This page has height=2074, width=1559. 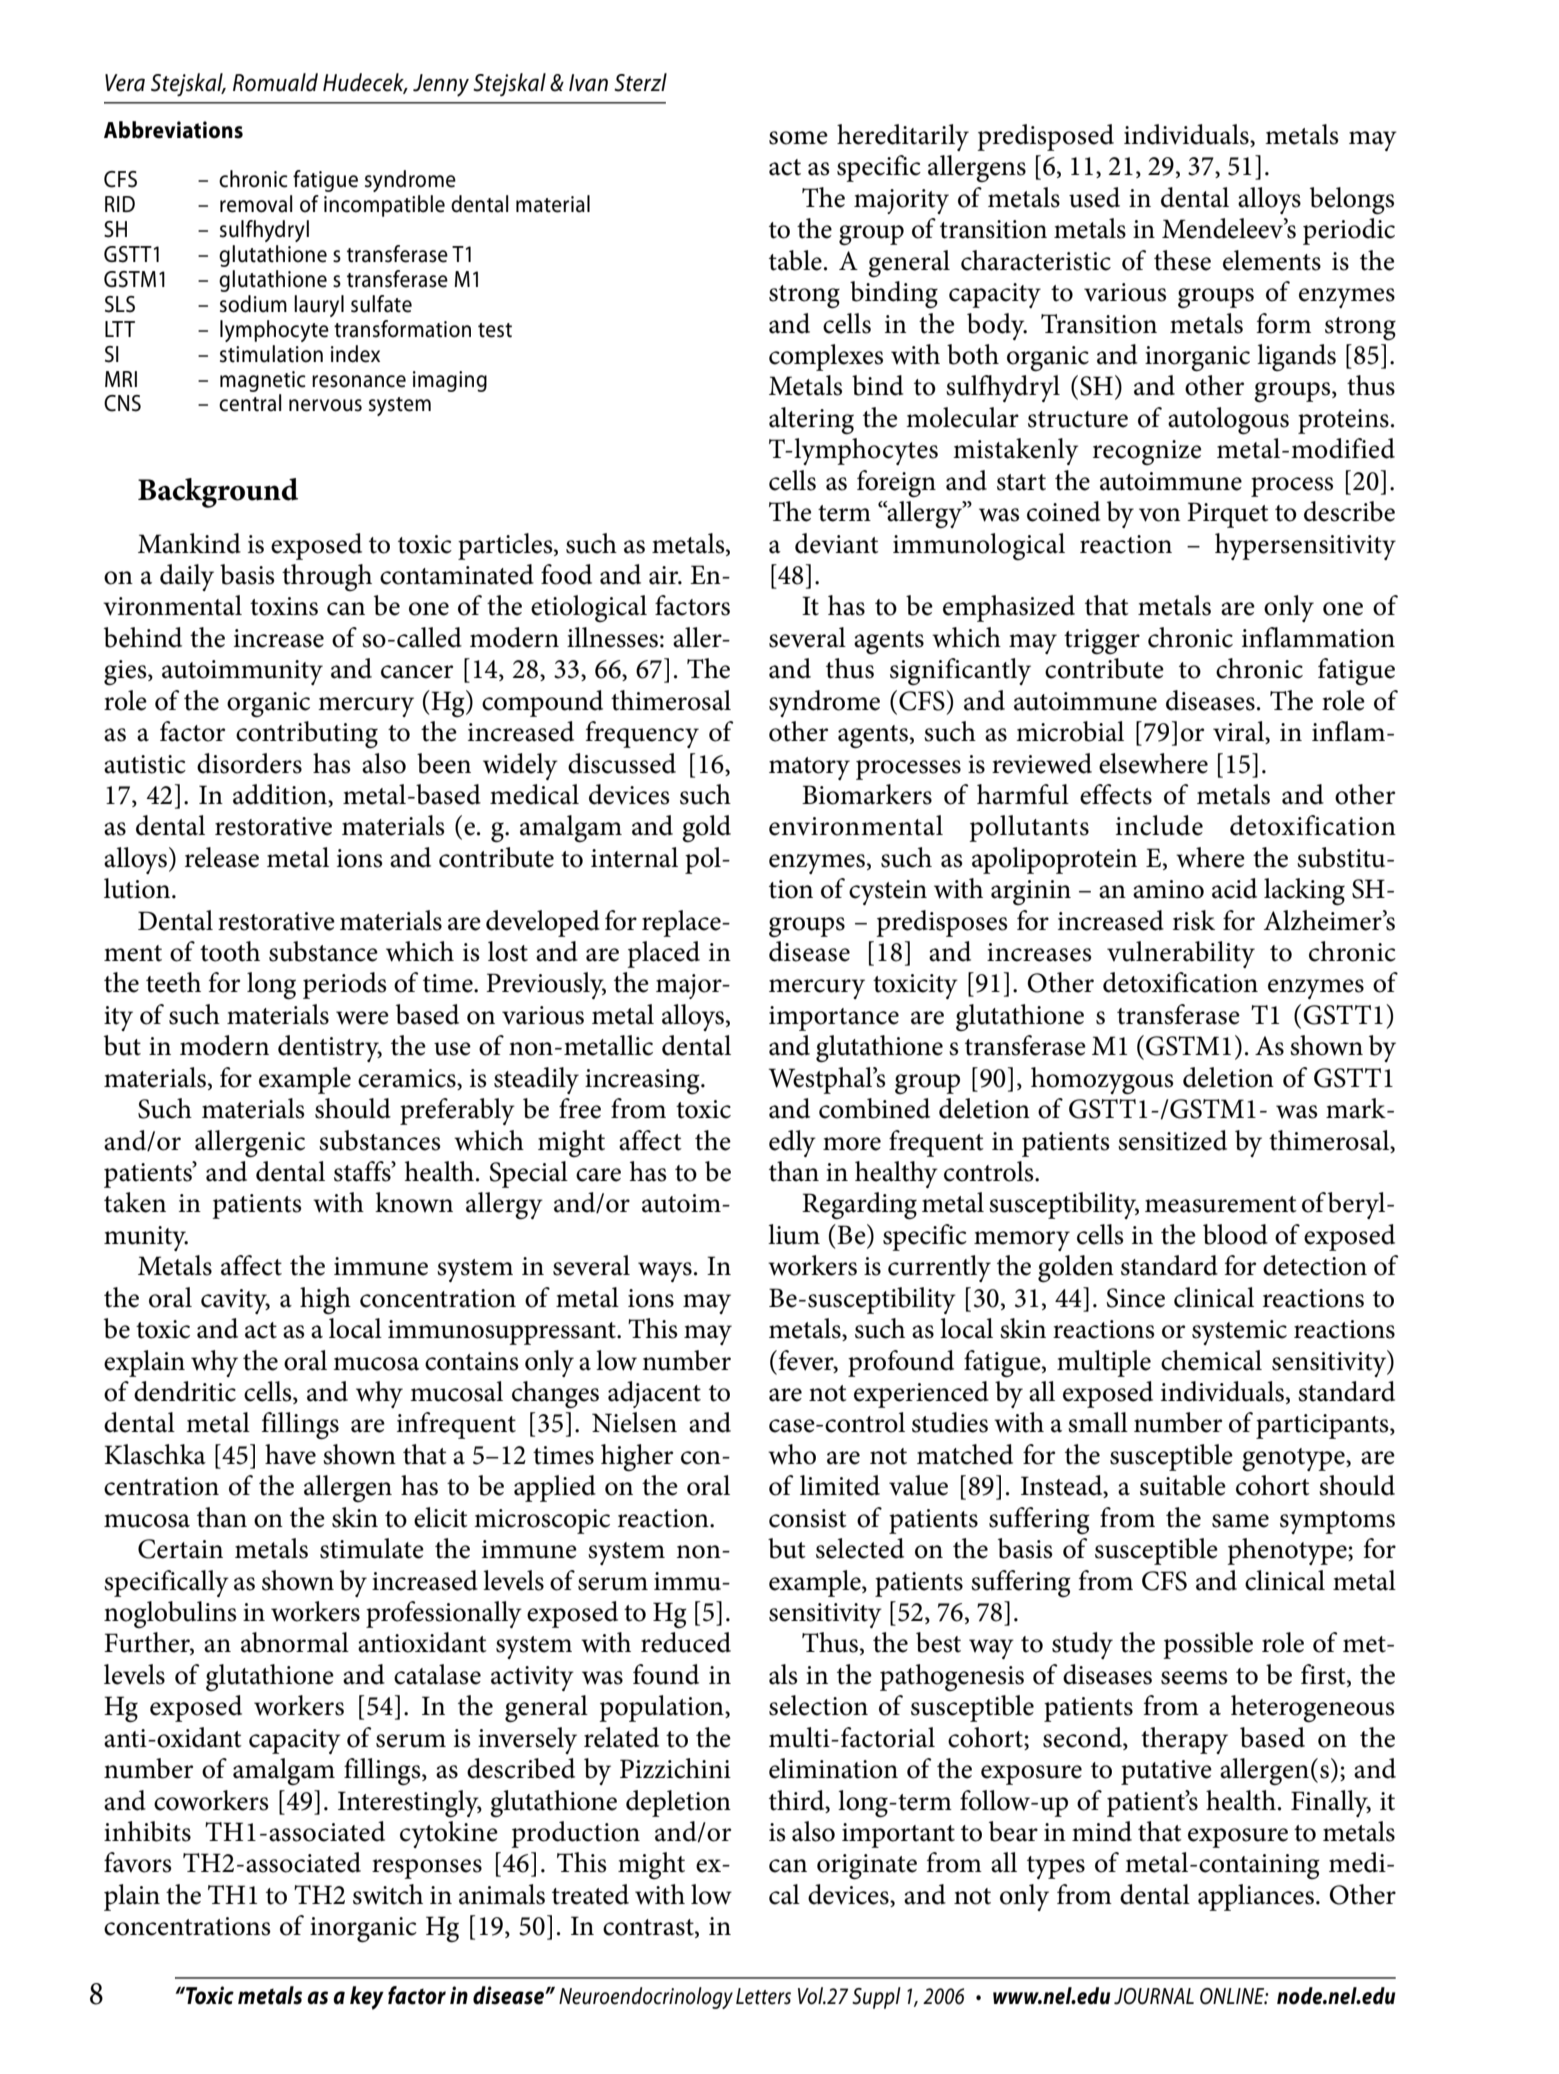 I want to click on Letters, so click(x=763, y=1996).
